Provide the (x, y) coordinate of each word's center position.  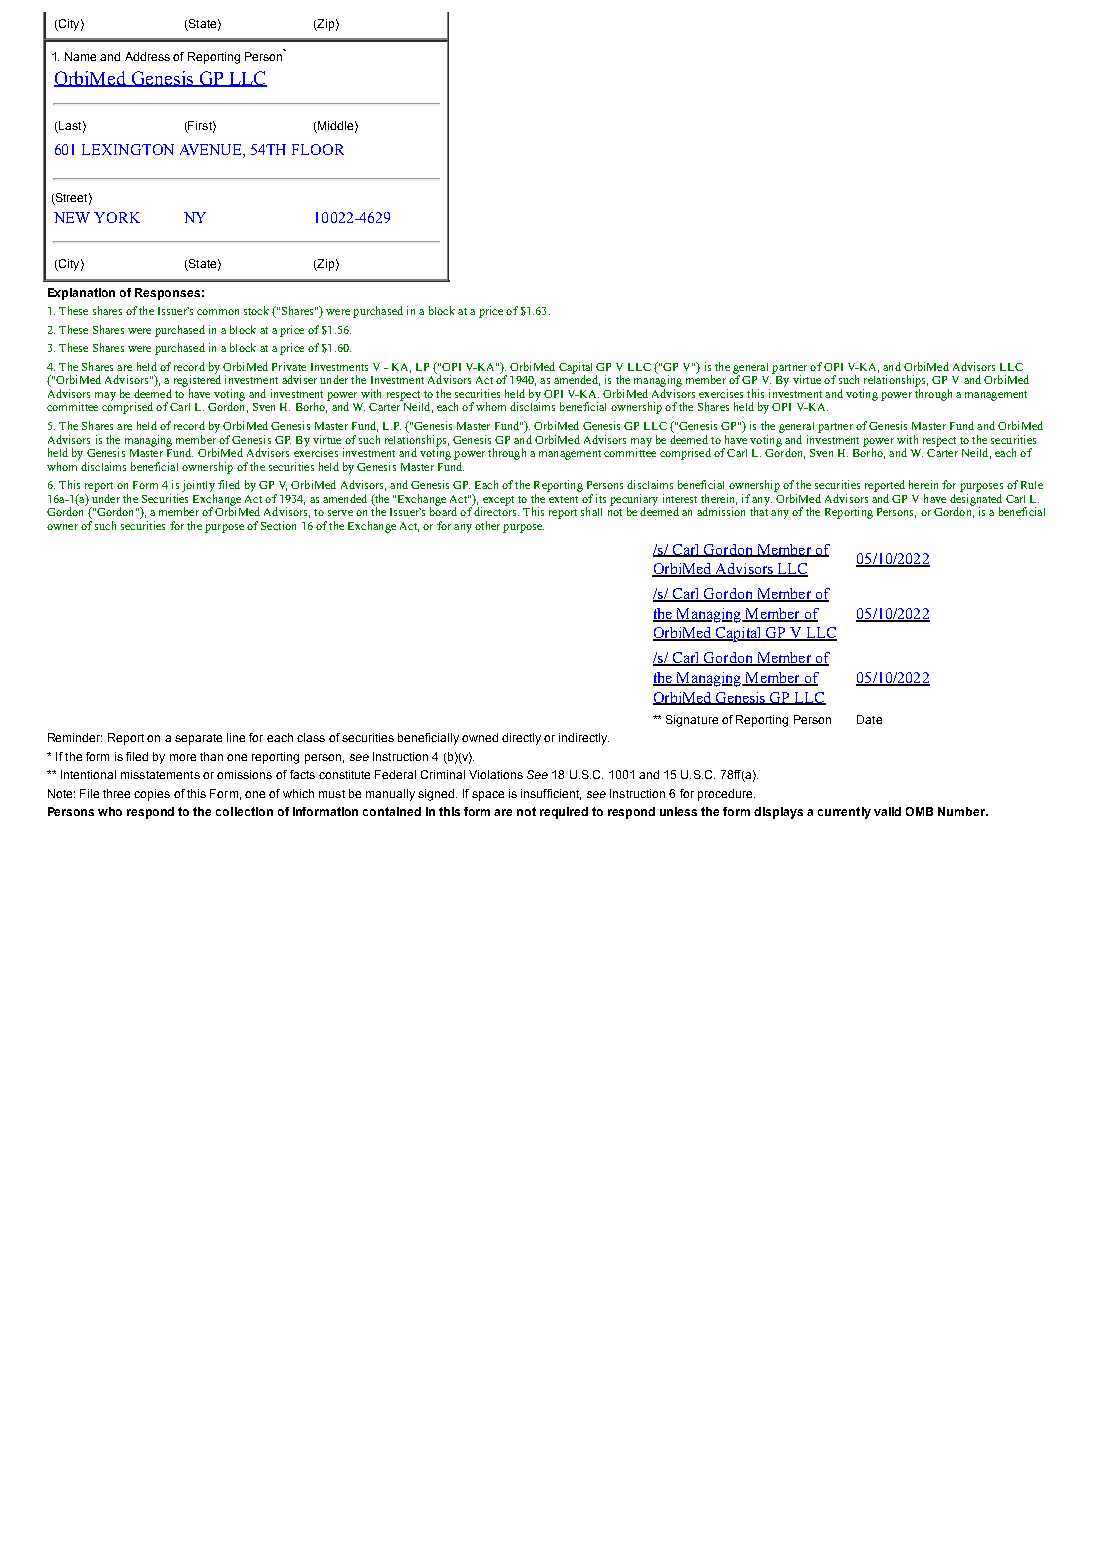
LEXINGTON (128, 149)
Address (147, 56)
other (487, 525)
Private (289, 366)
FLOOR (318, 149)
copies (152, 795)
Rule (1032, 485)
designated (976, 501)
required (564, 813)
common (218, 312)
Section (278, 525)
